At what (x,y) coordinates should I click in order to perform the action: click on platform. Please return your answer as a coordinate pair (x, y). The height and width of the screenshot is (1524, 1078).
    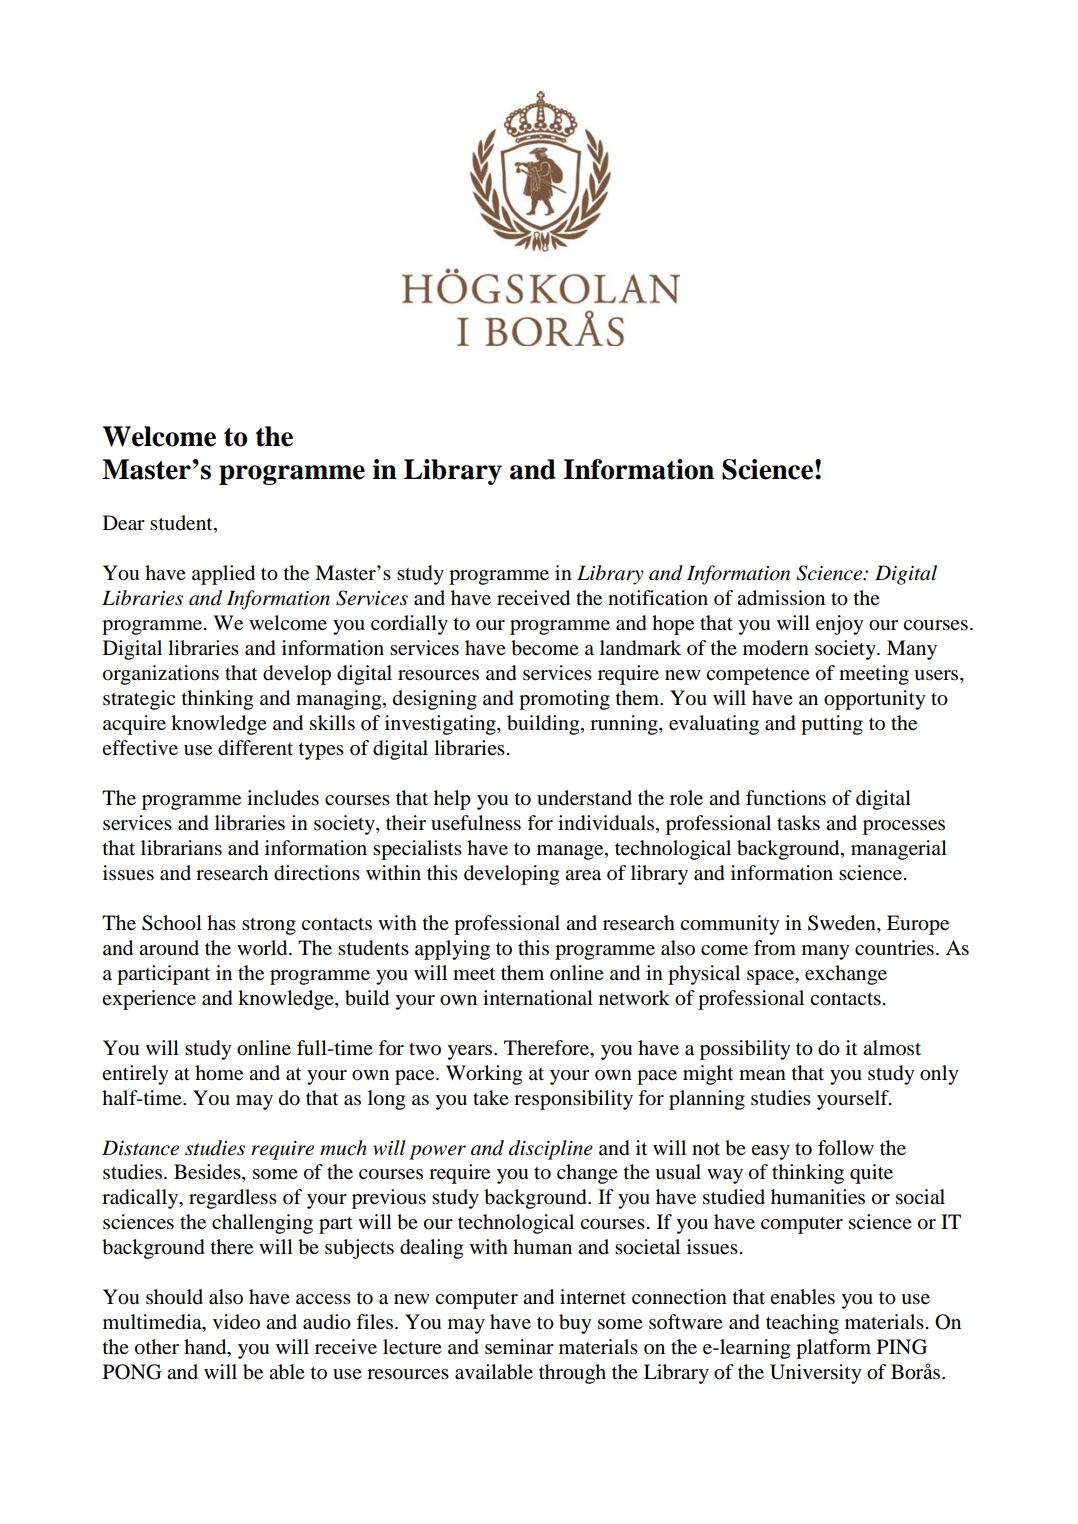
    Looking at the image, I should click on (833, 1349).
